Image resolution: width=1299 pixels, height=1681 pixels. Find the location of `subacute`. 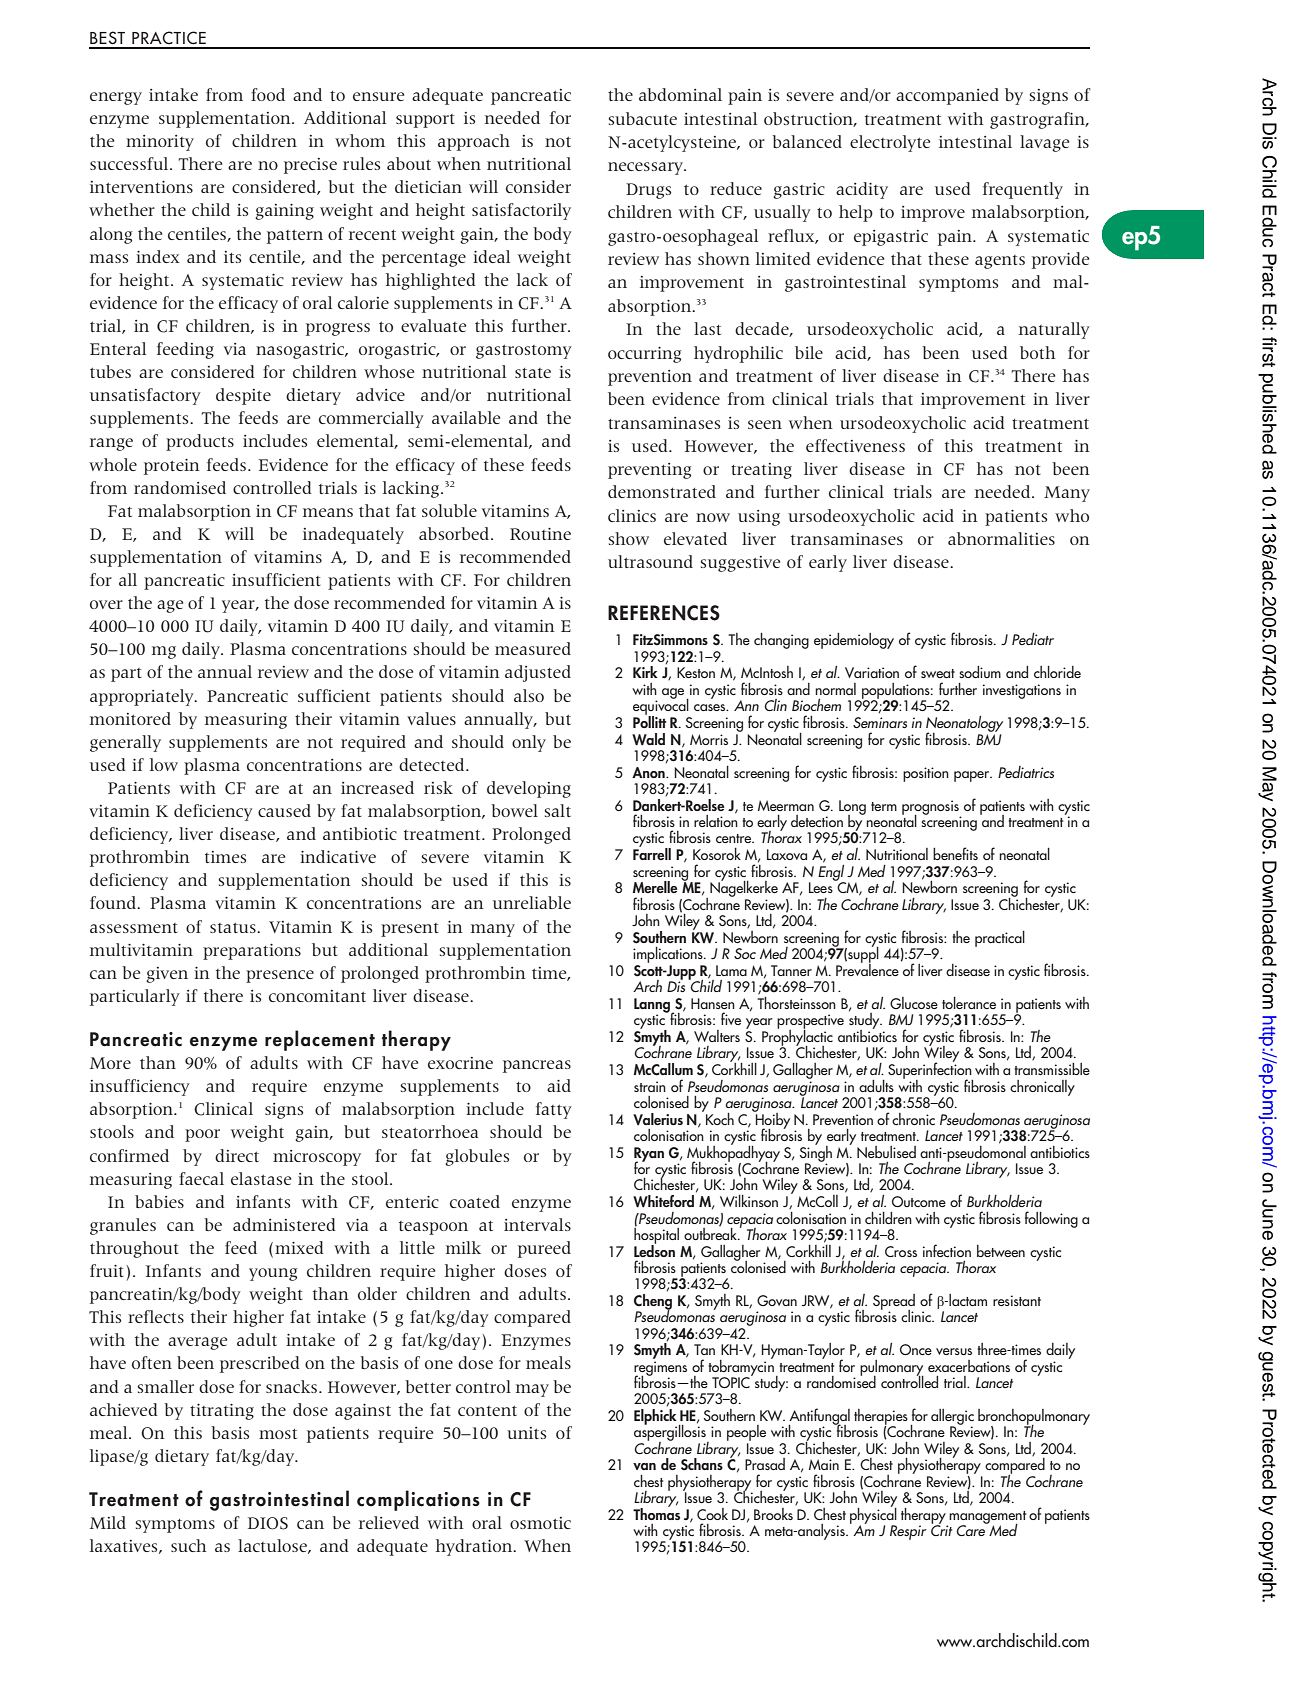

subacute is located at coordinates (642, 118).
